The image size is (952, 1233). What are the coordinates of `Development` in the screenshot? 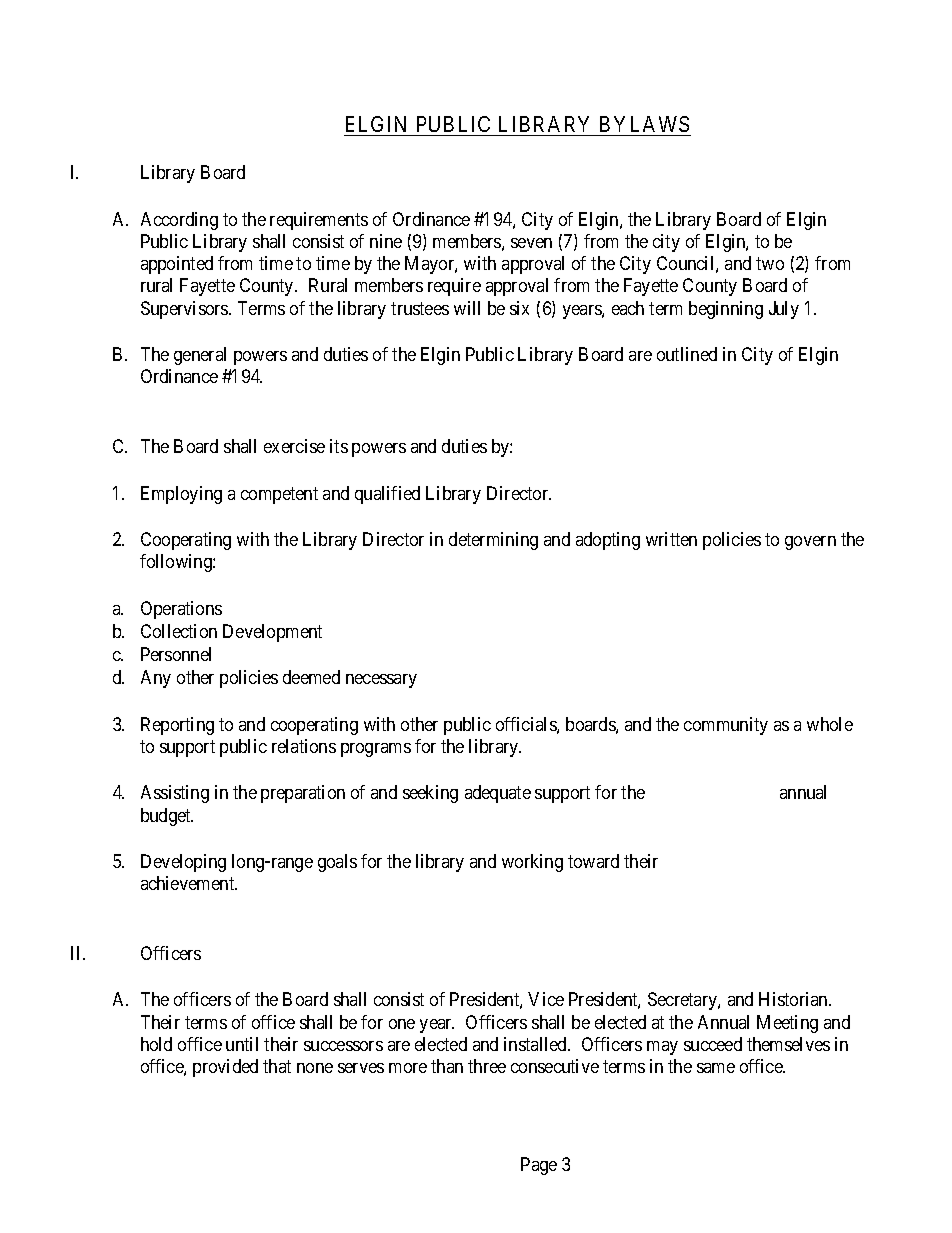 It's located at (272, 633).
